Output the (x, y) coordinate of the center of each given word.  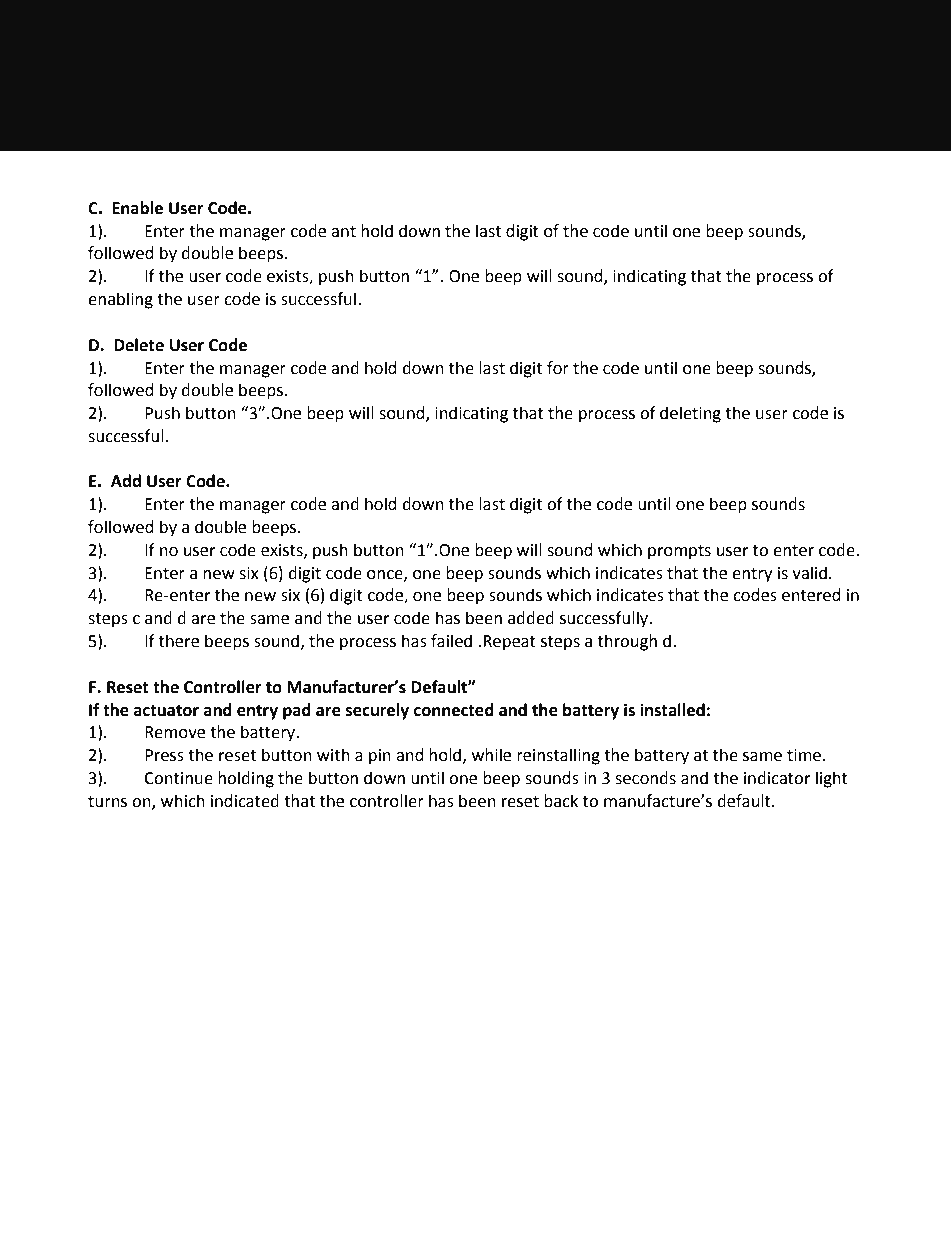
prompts (679, 552)
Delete (139, 345)
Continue (178, 778)
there (179, 641)
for (558, 368)
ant (343, 232)
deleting (690, 414)
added (531, 618)
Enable (137, 208)
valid (809, 573)
